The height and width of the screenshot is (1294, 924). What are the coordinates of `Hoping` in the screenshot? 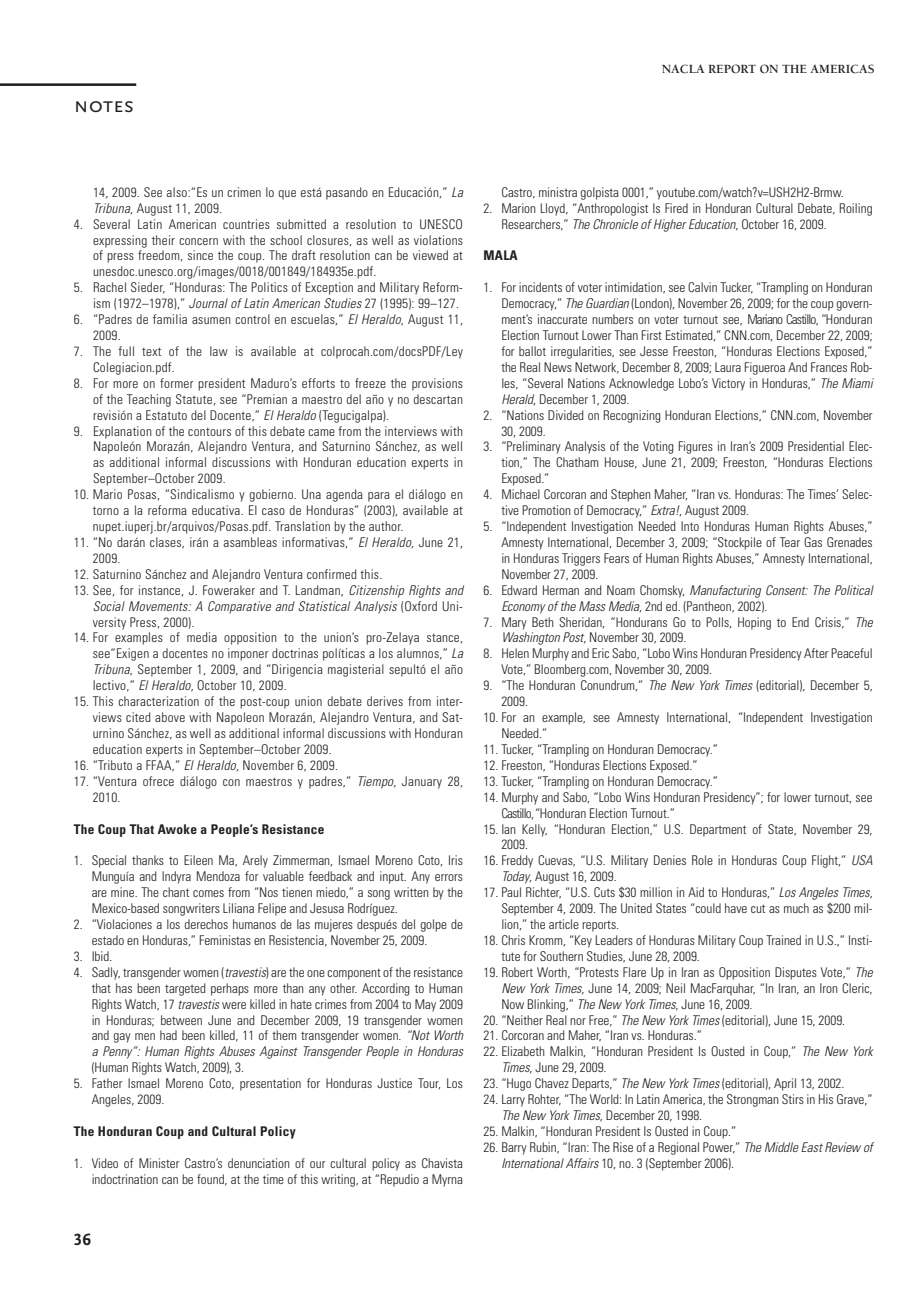 It's located at (754, 623).
